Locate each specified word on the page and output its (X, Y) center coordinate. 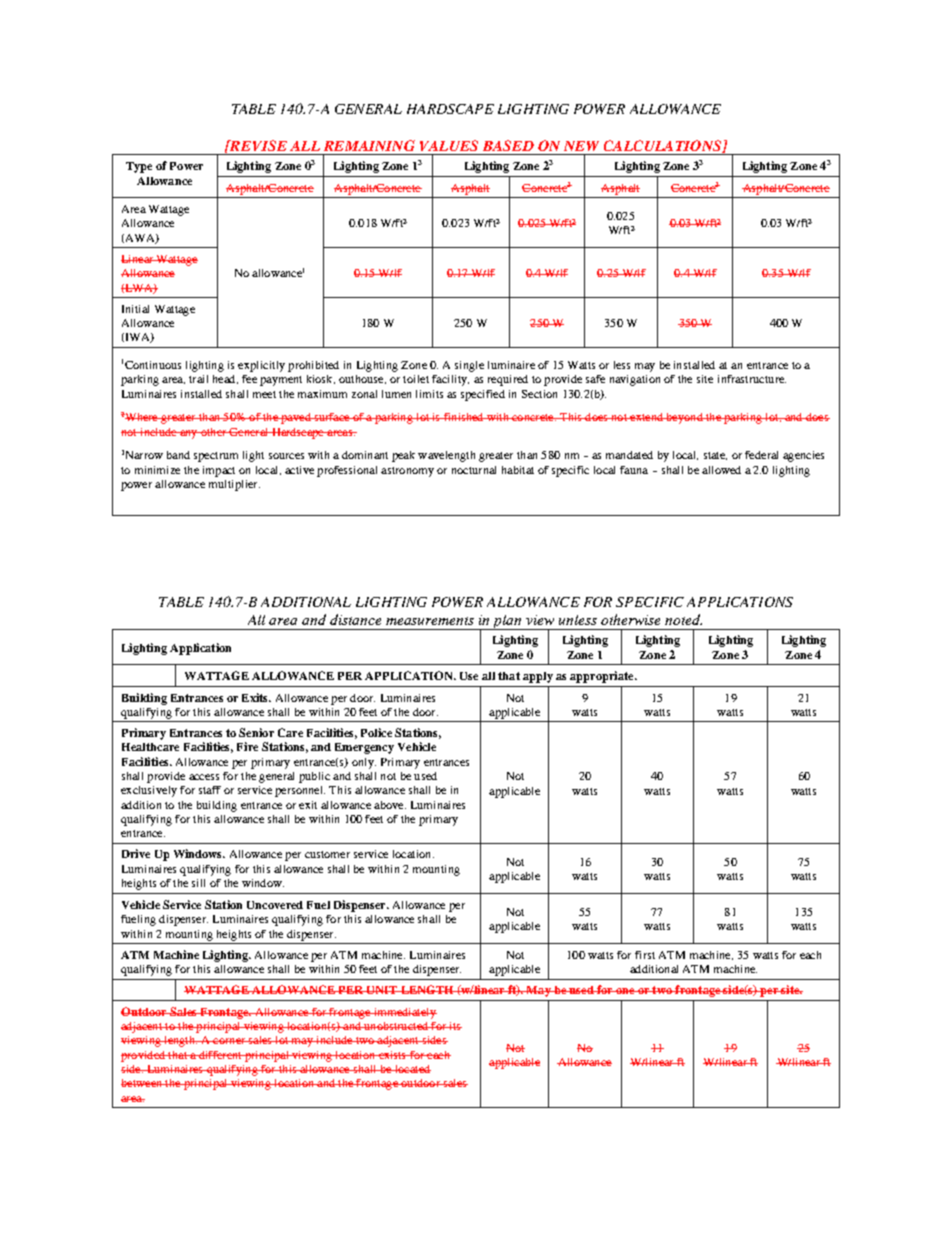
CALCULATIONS (663, 146)
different (220, 1055)
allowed (721, 470)
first (645, 955)
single (469, 366)
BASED (508, 145)
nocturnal (474, 470)
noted (683, 619)
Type (139, 167)
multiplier (234, 485)
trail (198, 379)
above (390, 805)
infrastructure (752, 379)
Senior (256, 732)
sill (198, 883)
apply (538, 677)
